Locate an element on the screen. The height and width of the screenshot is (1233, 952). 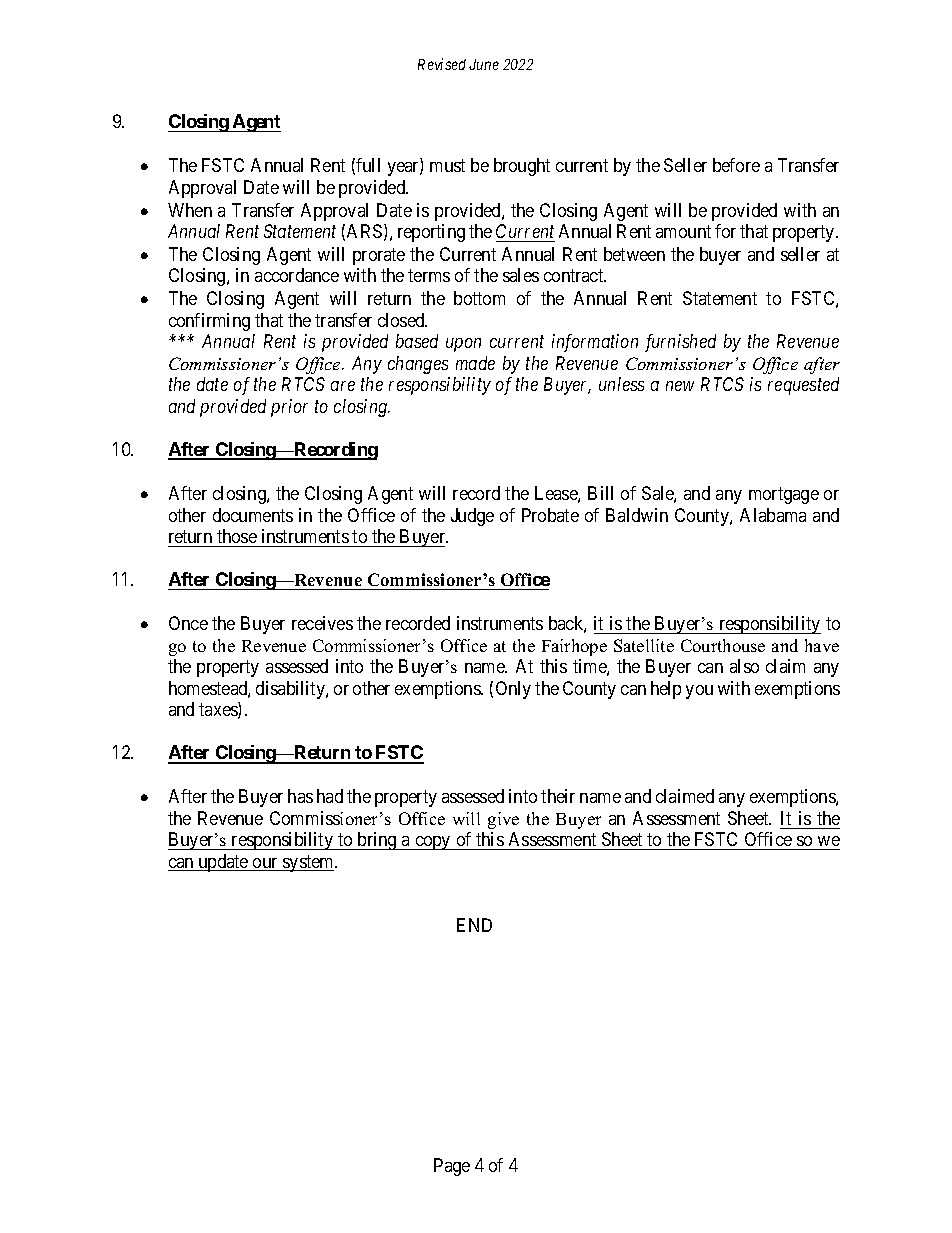
June is located at coordinates (484, 64).
